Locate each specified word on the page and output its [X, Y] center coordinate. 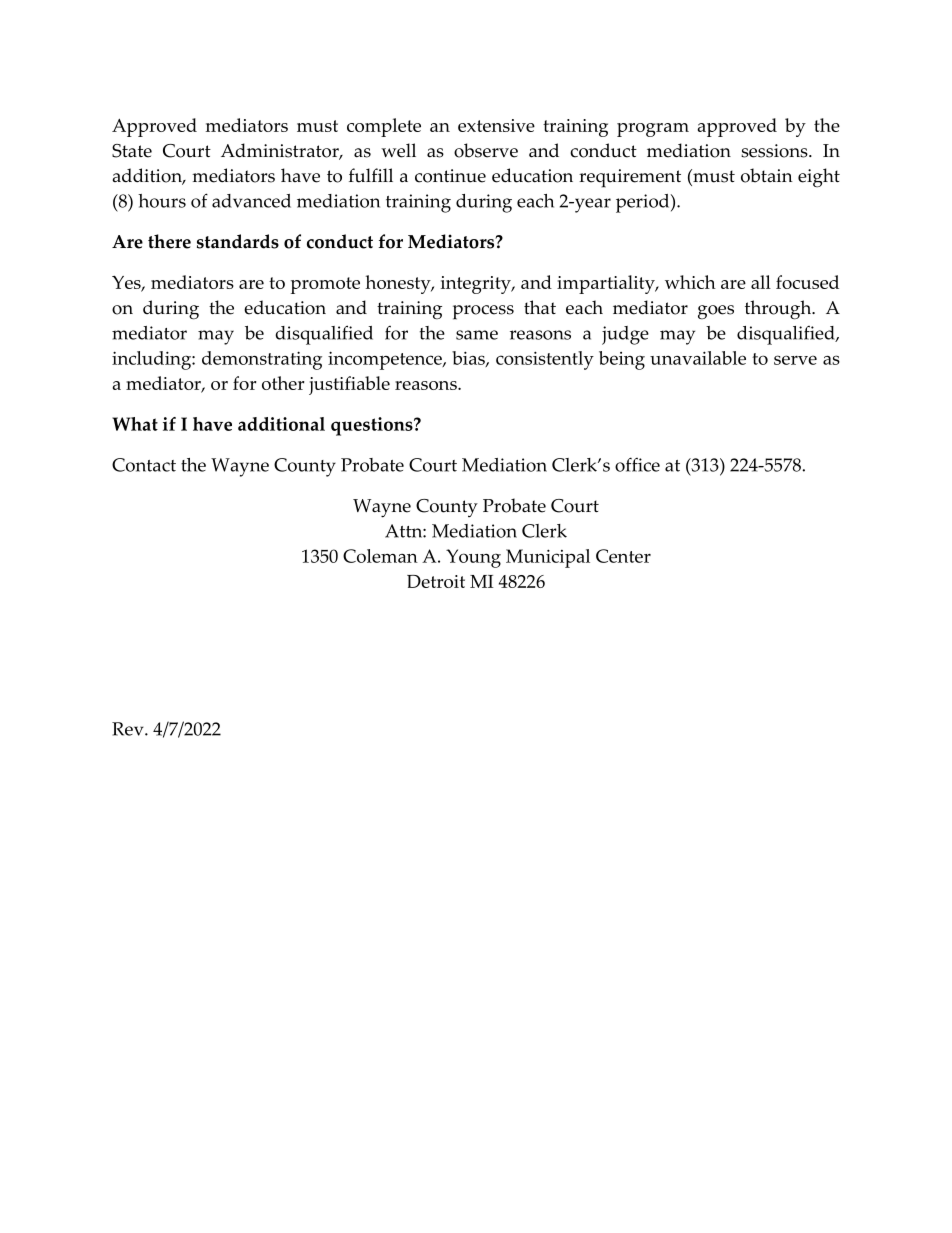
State [132, 151]
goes [716, 312]
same [477, 335]
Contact [144, 465]
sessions [775, 151]
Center [623, 556]
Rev [129, 729]
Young [473, 558]
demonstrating [262, 360]
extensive [496, 125]
